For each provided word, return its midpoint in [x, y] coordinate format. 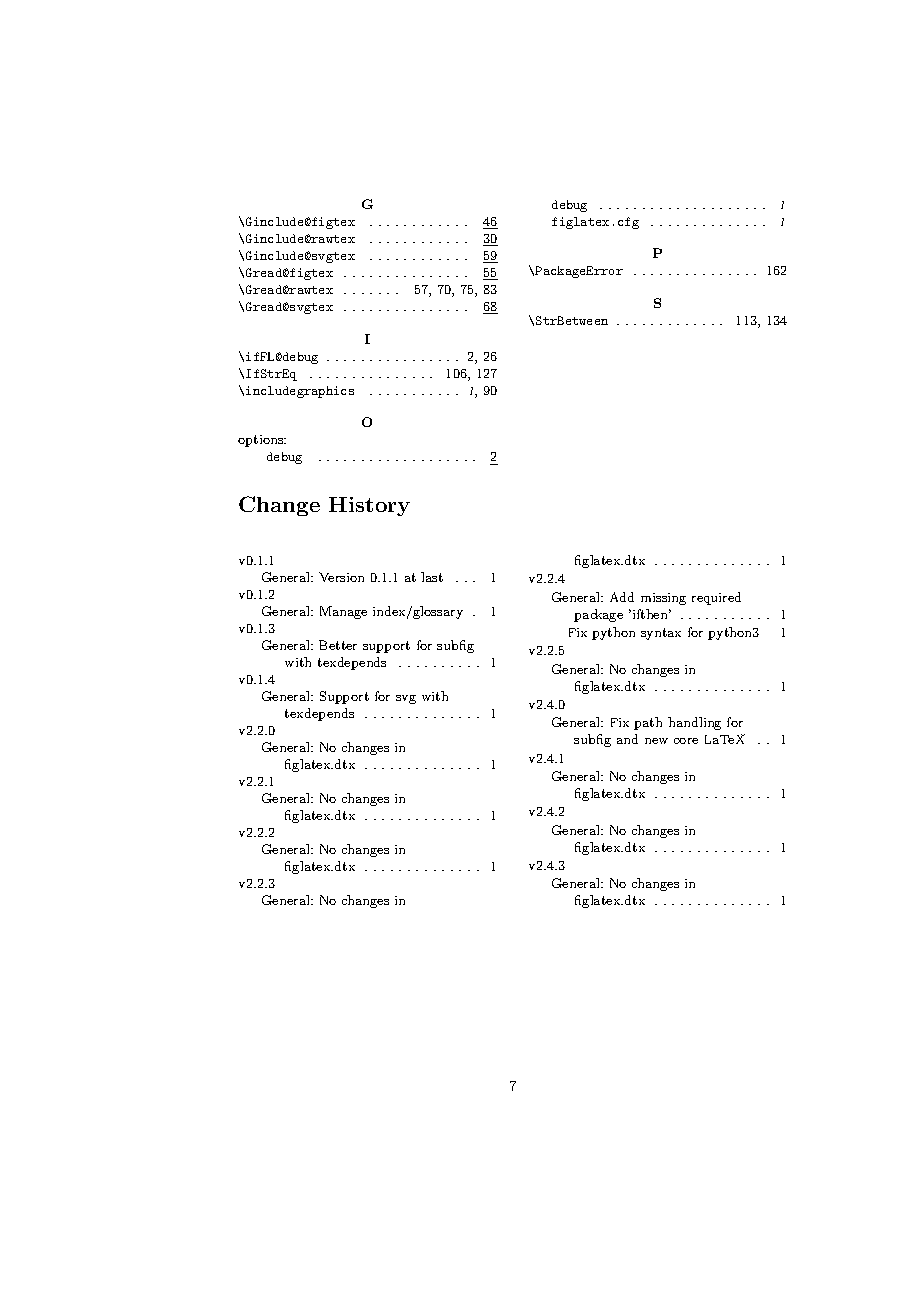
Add [622, 597]
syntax [661, 634]
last [432, 577]
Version [341, 577]
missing [663, 599]
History [369, 506]
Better [338, 645]
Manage [343, 612]
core [686, 741]
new [656, 741]
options [262, 441]
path [648, 723]
